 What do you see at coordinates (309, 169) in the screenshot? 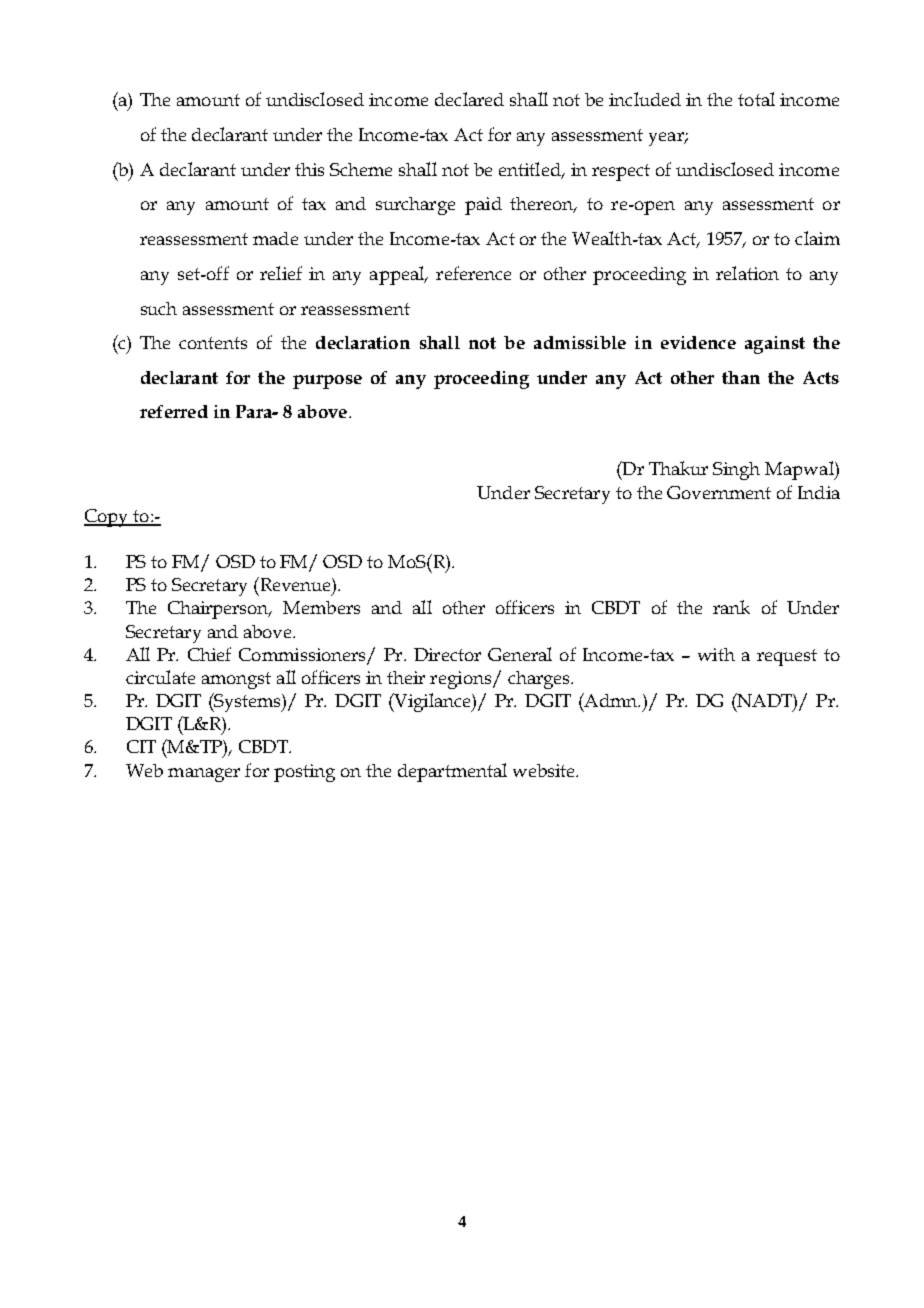
I see `this` at bounding box center [309, 169].
